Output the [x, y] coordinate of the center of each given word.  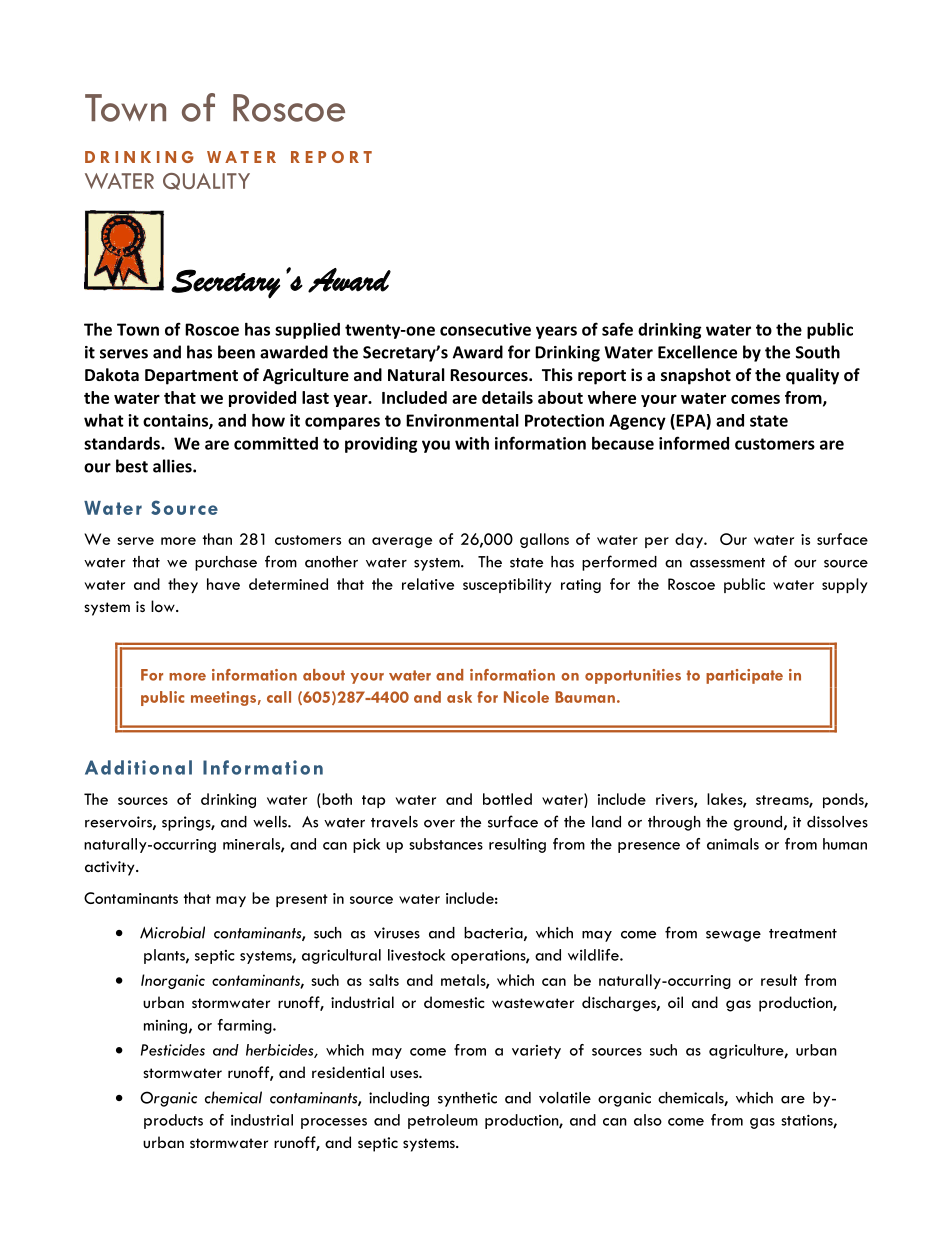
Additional [138, 767]
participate [744, 676]
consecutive [485, 329]
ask [459, 697]
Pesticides [173, 1050]
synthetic [467, 1099]
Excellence [697, 352]
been [236, 352]
